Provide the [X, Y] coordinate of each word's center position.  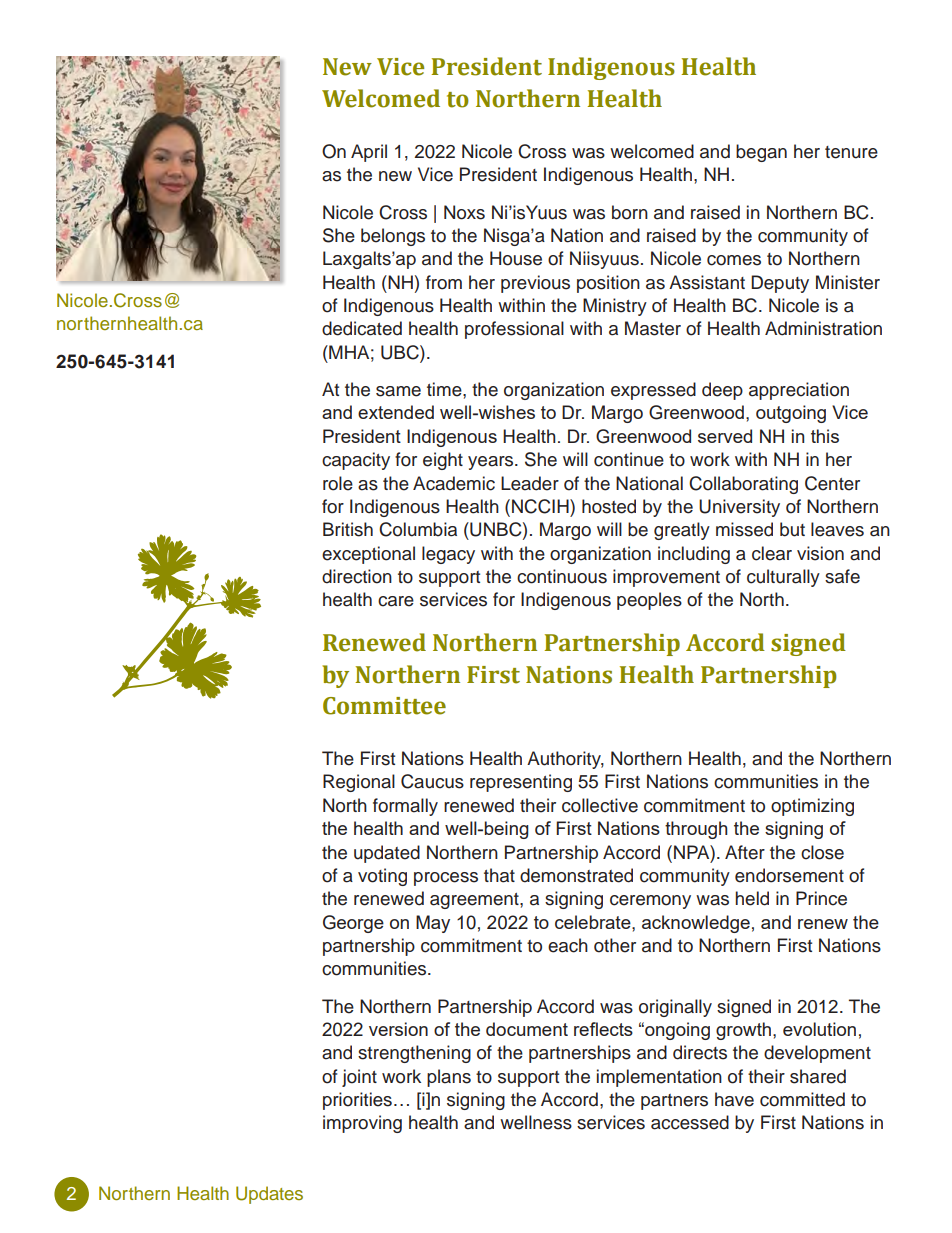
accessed [690, 1122]
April [369, 153]
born [630, 212]
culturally [783, 578]
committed [802, 1099]
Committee [384, 706]
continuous [562, 576]
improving [362, 1124]
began [761, 153]
